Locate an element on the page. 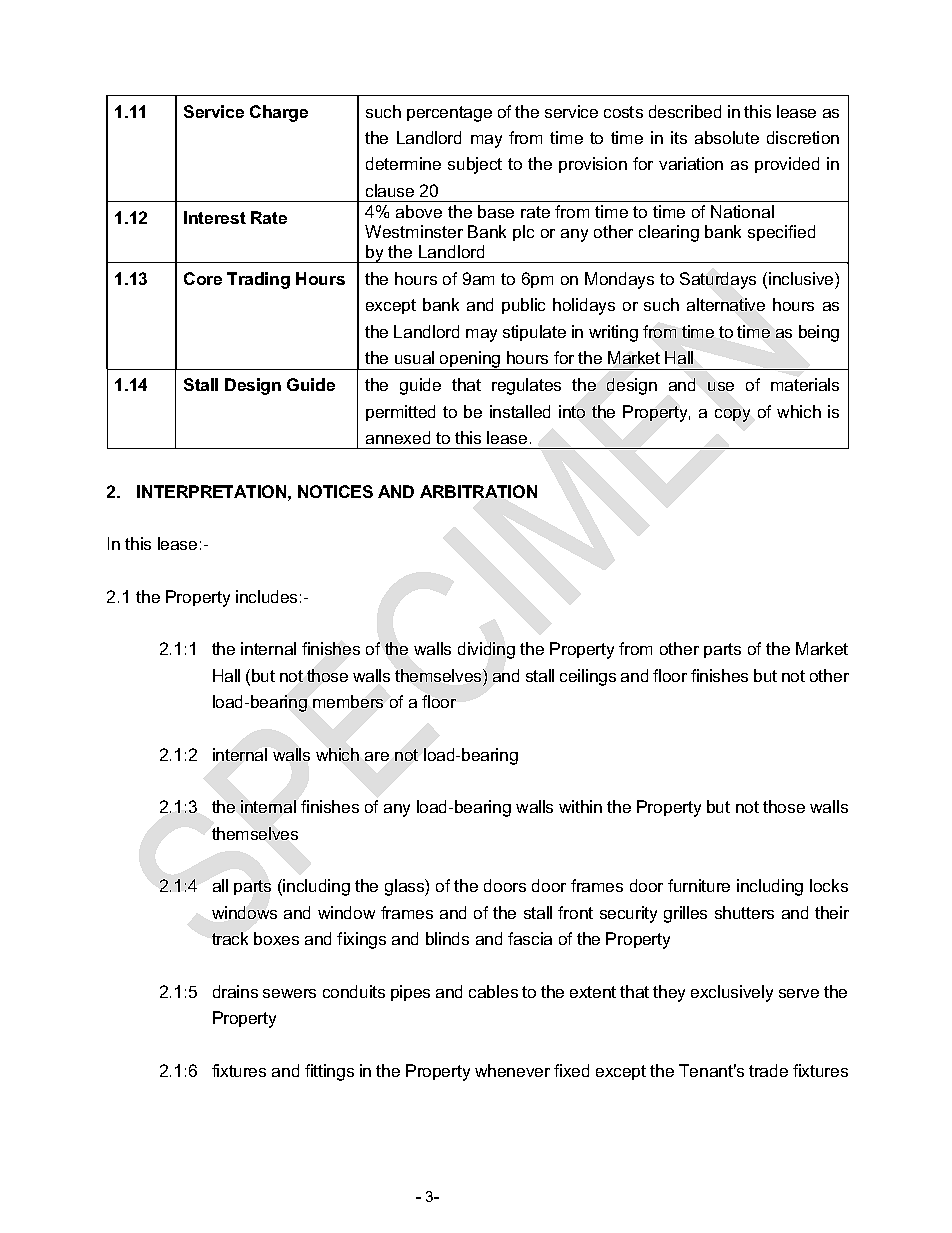  dividing is located at coordinates (486, 650).
